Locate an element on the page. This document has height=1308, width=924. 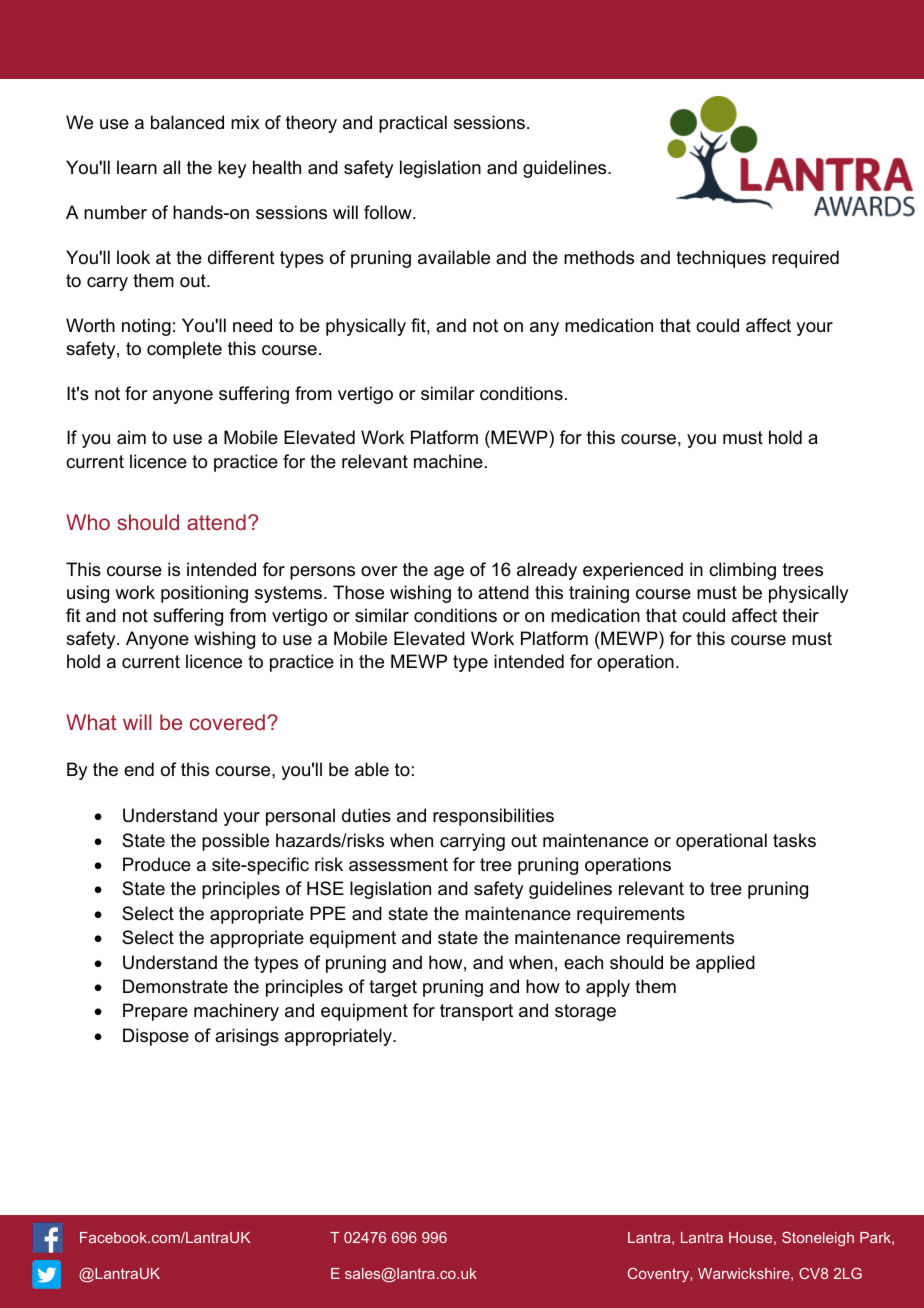
already is located at coordinates (547, 571).
